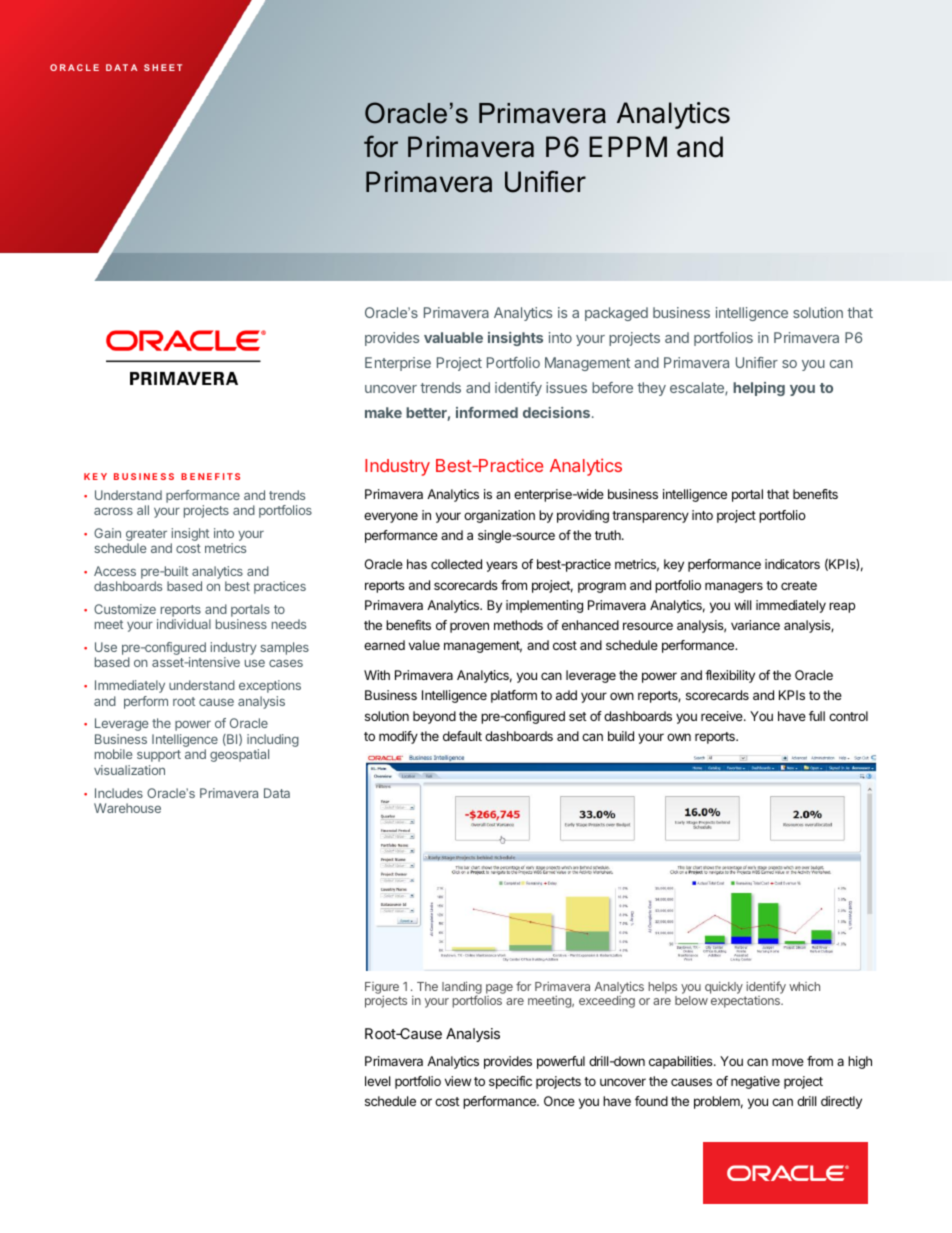  Describe the element at coordinates (759, 389) in the image. I see `helping` at that location.
